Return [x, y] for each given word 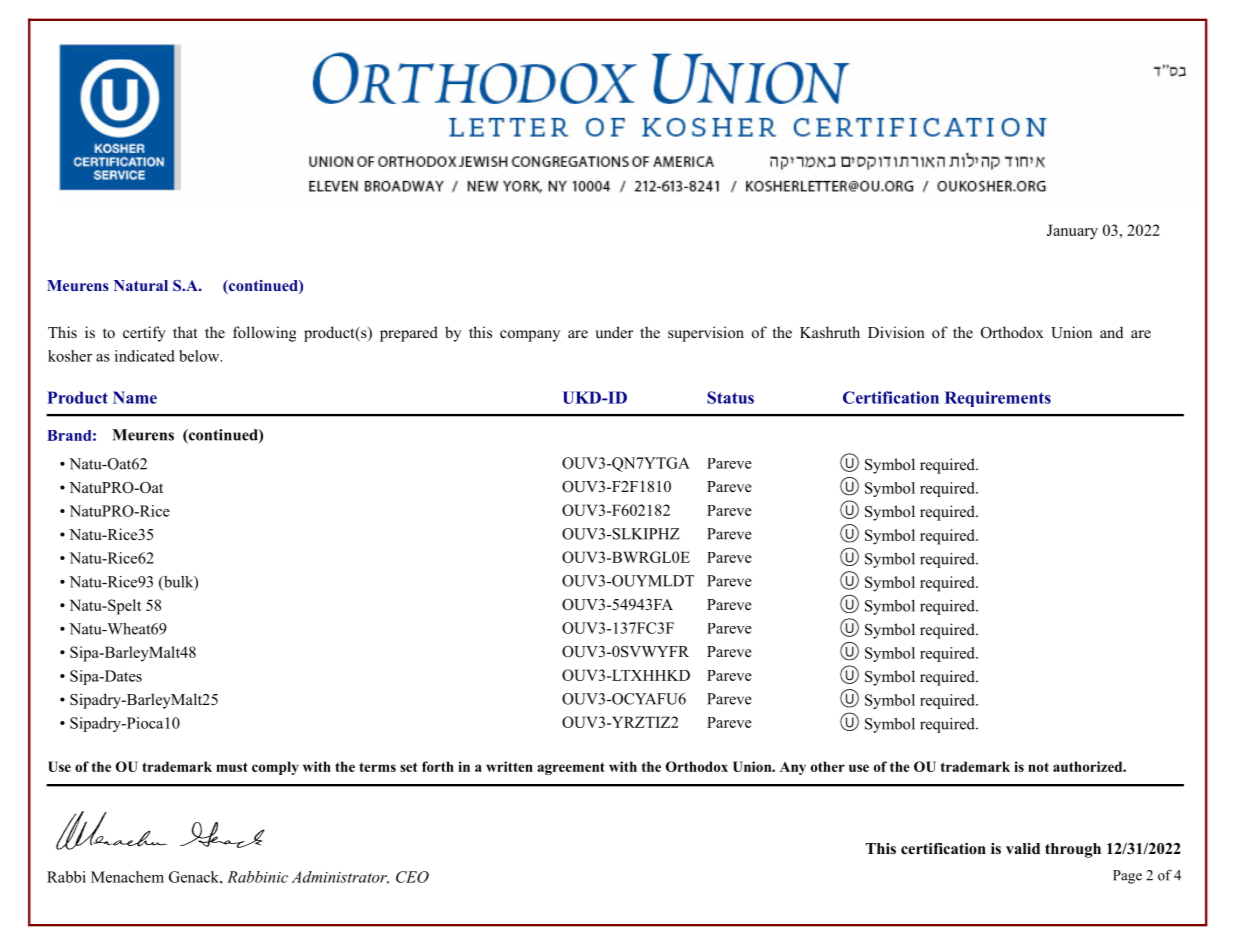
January [1072, 232]
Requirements [998, 399]
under [614, 332]
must [232, 767]
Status [730, 397]
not [1038, 767]
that [185, 332]
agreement [571, 768]
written [509, 766]
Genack [195, 877]
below [200, 356]
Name [135, 397]
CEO [412, 877]
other [828, 766]
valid [1023, 848]
